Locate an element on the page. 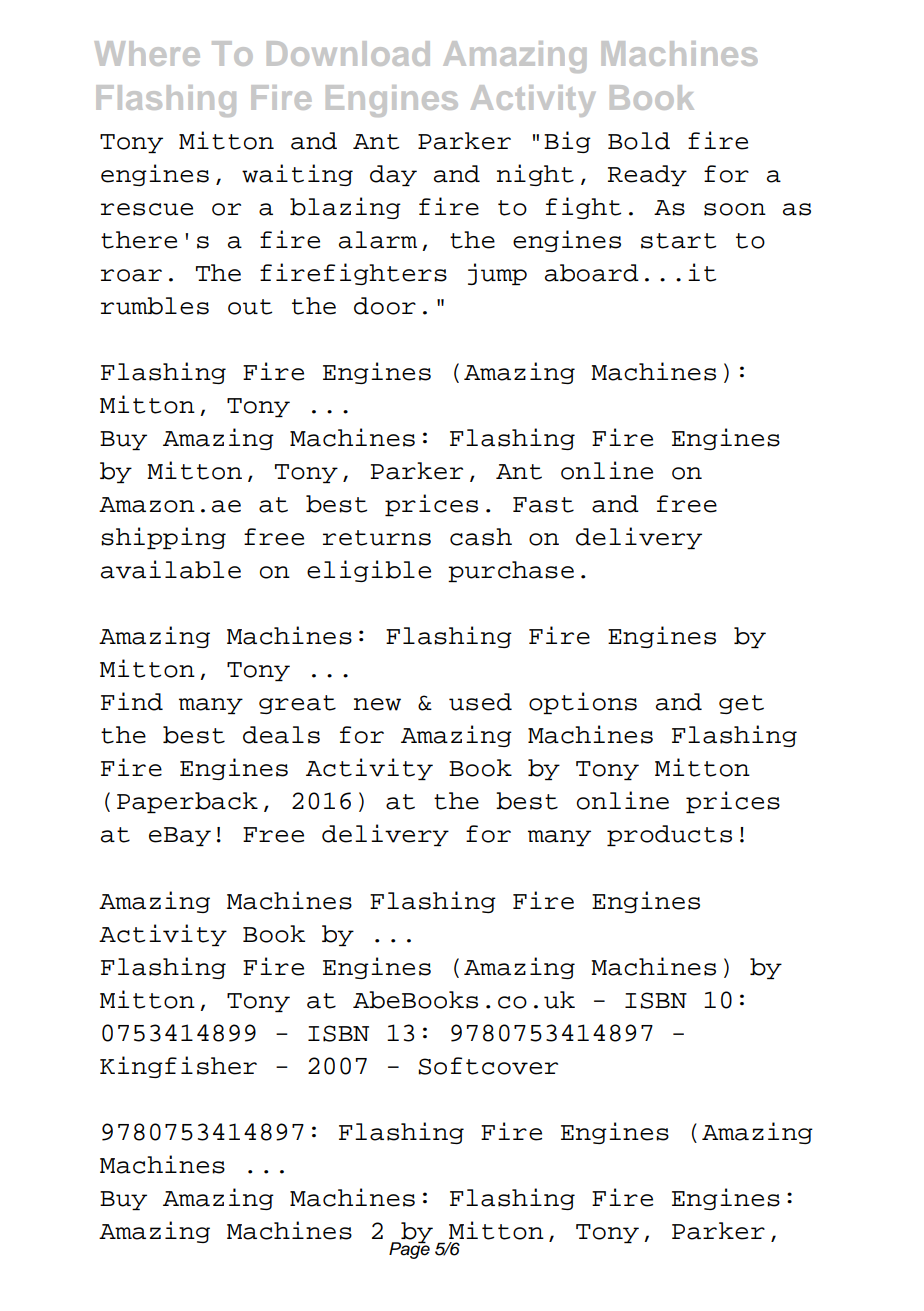 This document has height=1311, width=924. Where is located at coordinates (147, 53).
